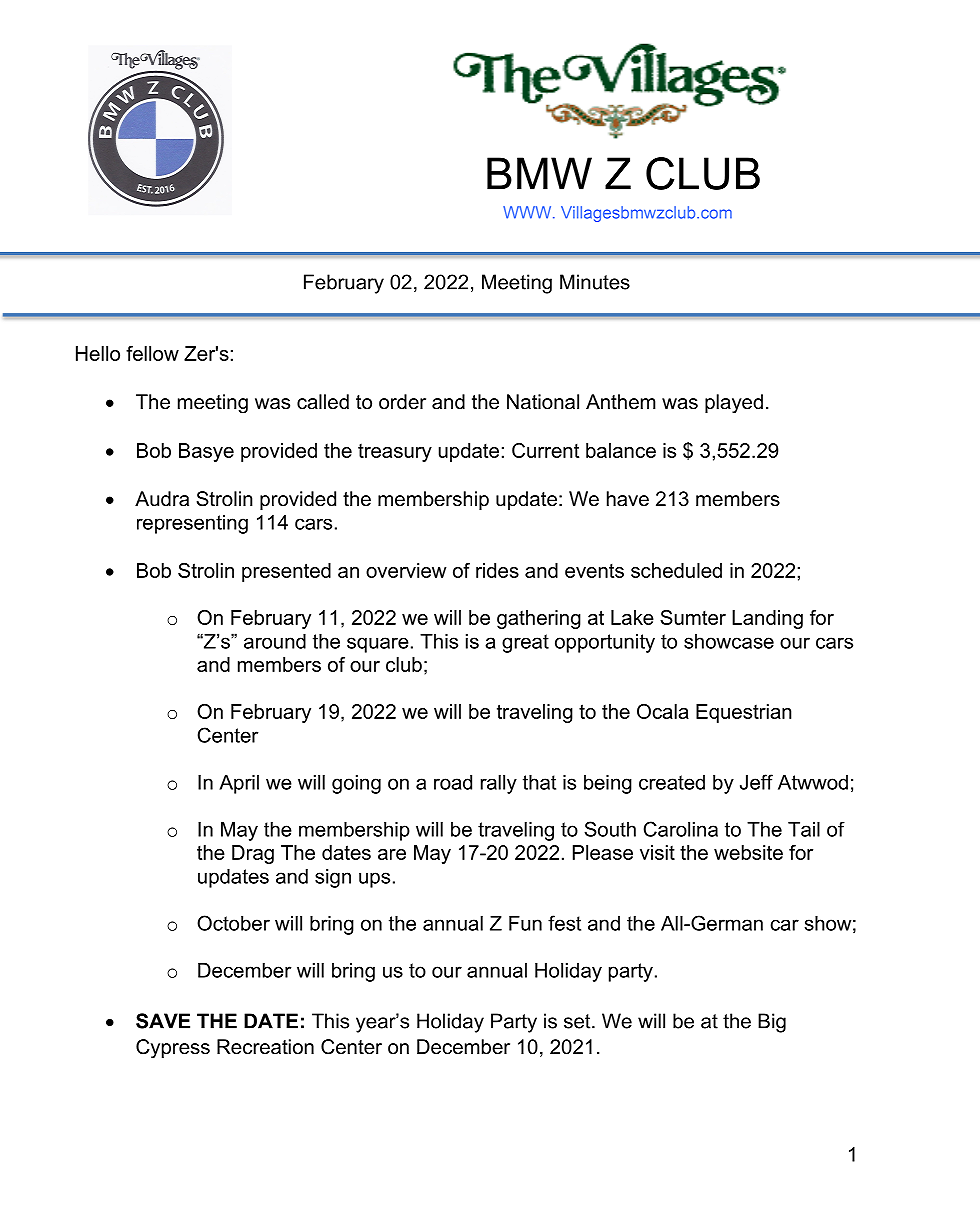 Image resolution: width=980 pixels, height=1226 pixels. I want to click on SAVE, so click(163, 1021).
